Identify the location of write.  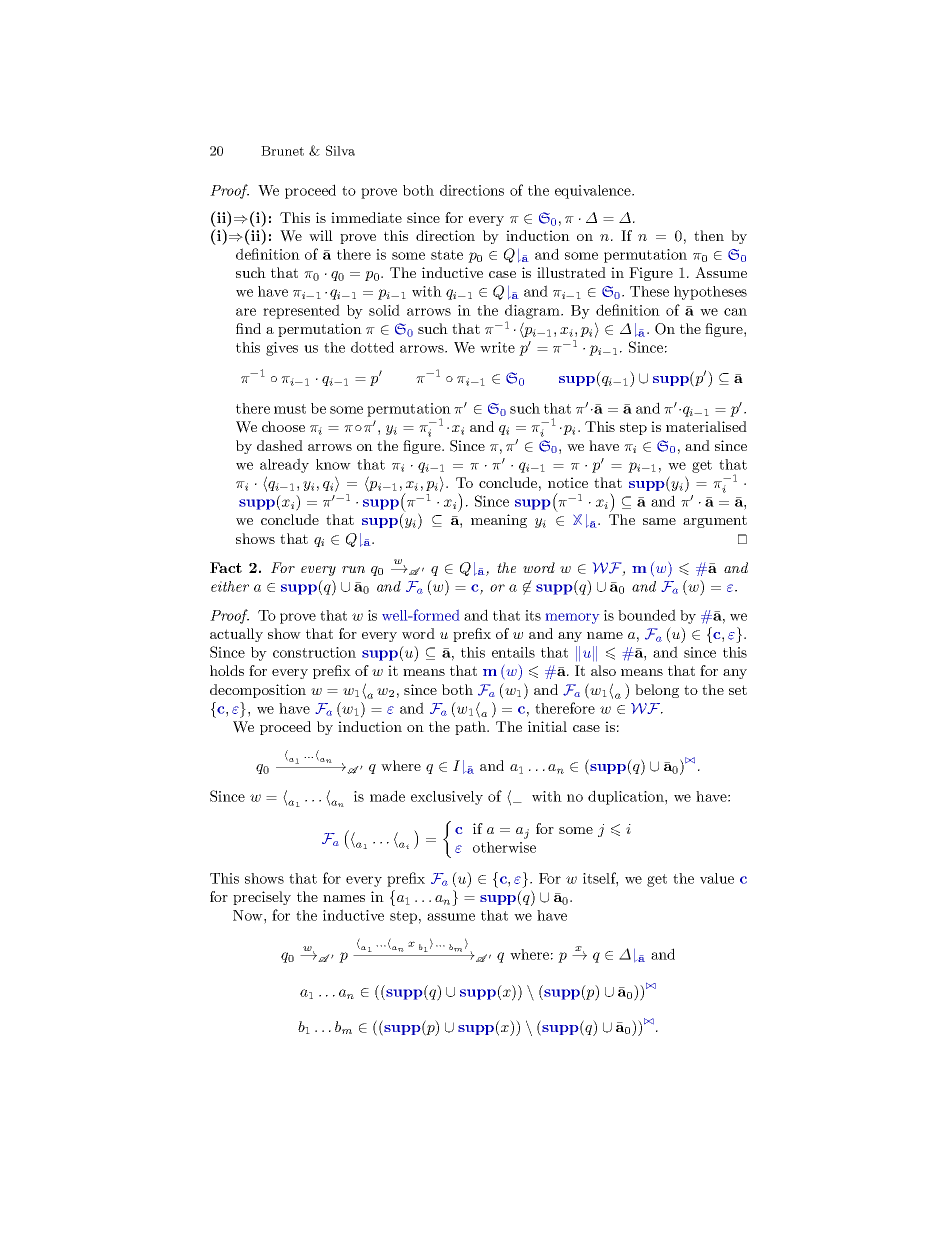
(497, 347).
